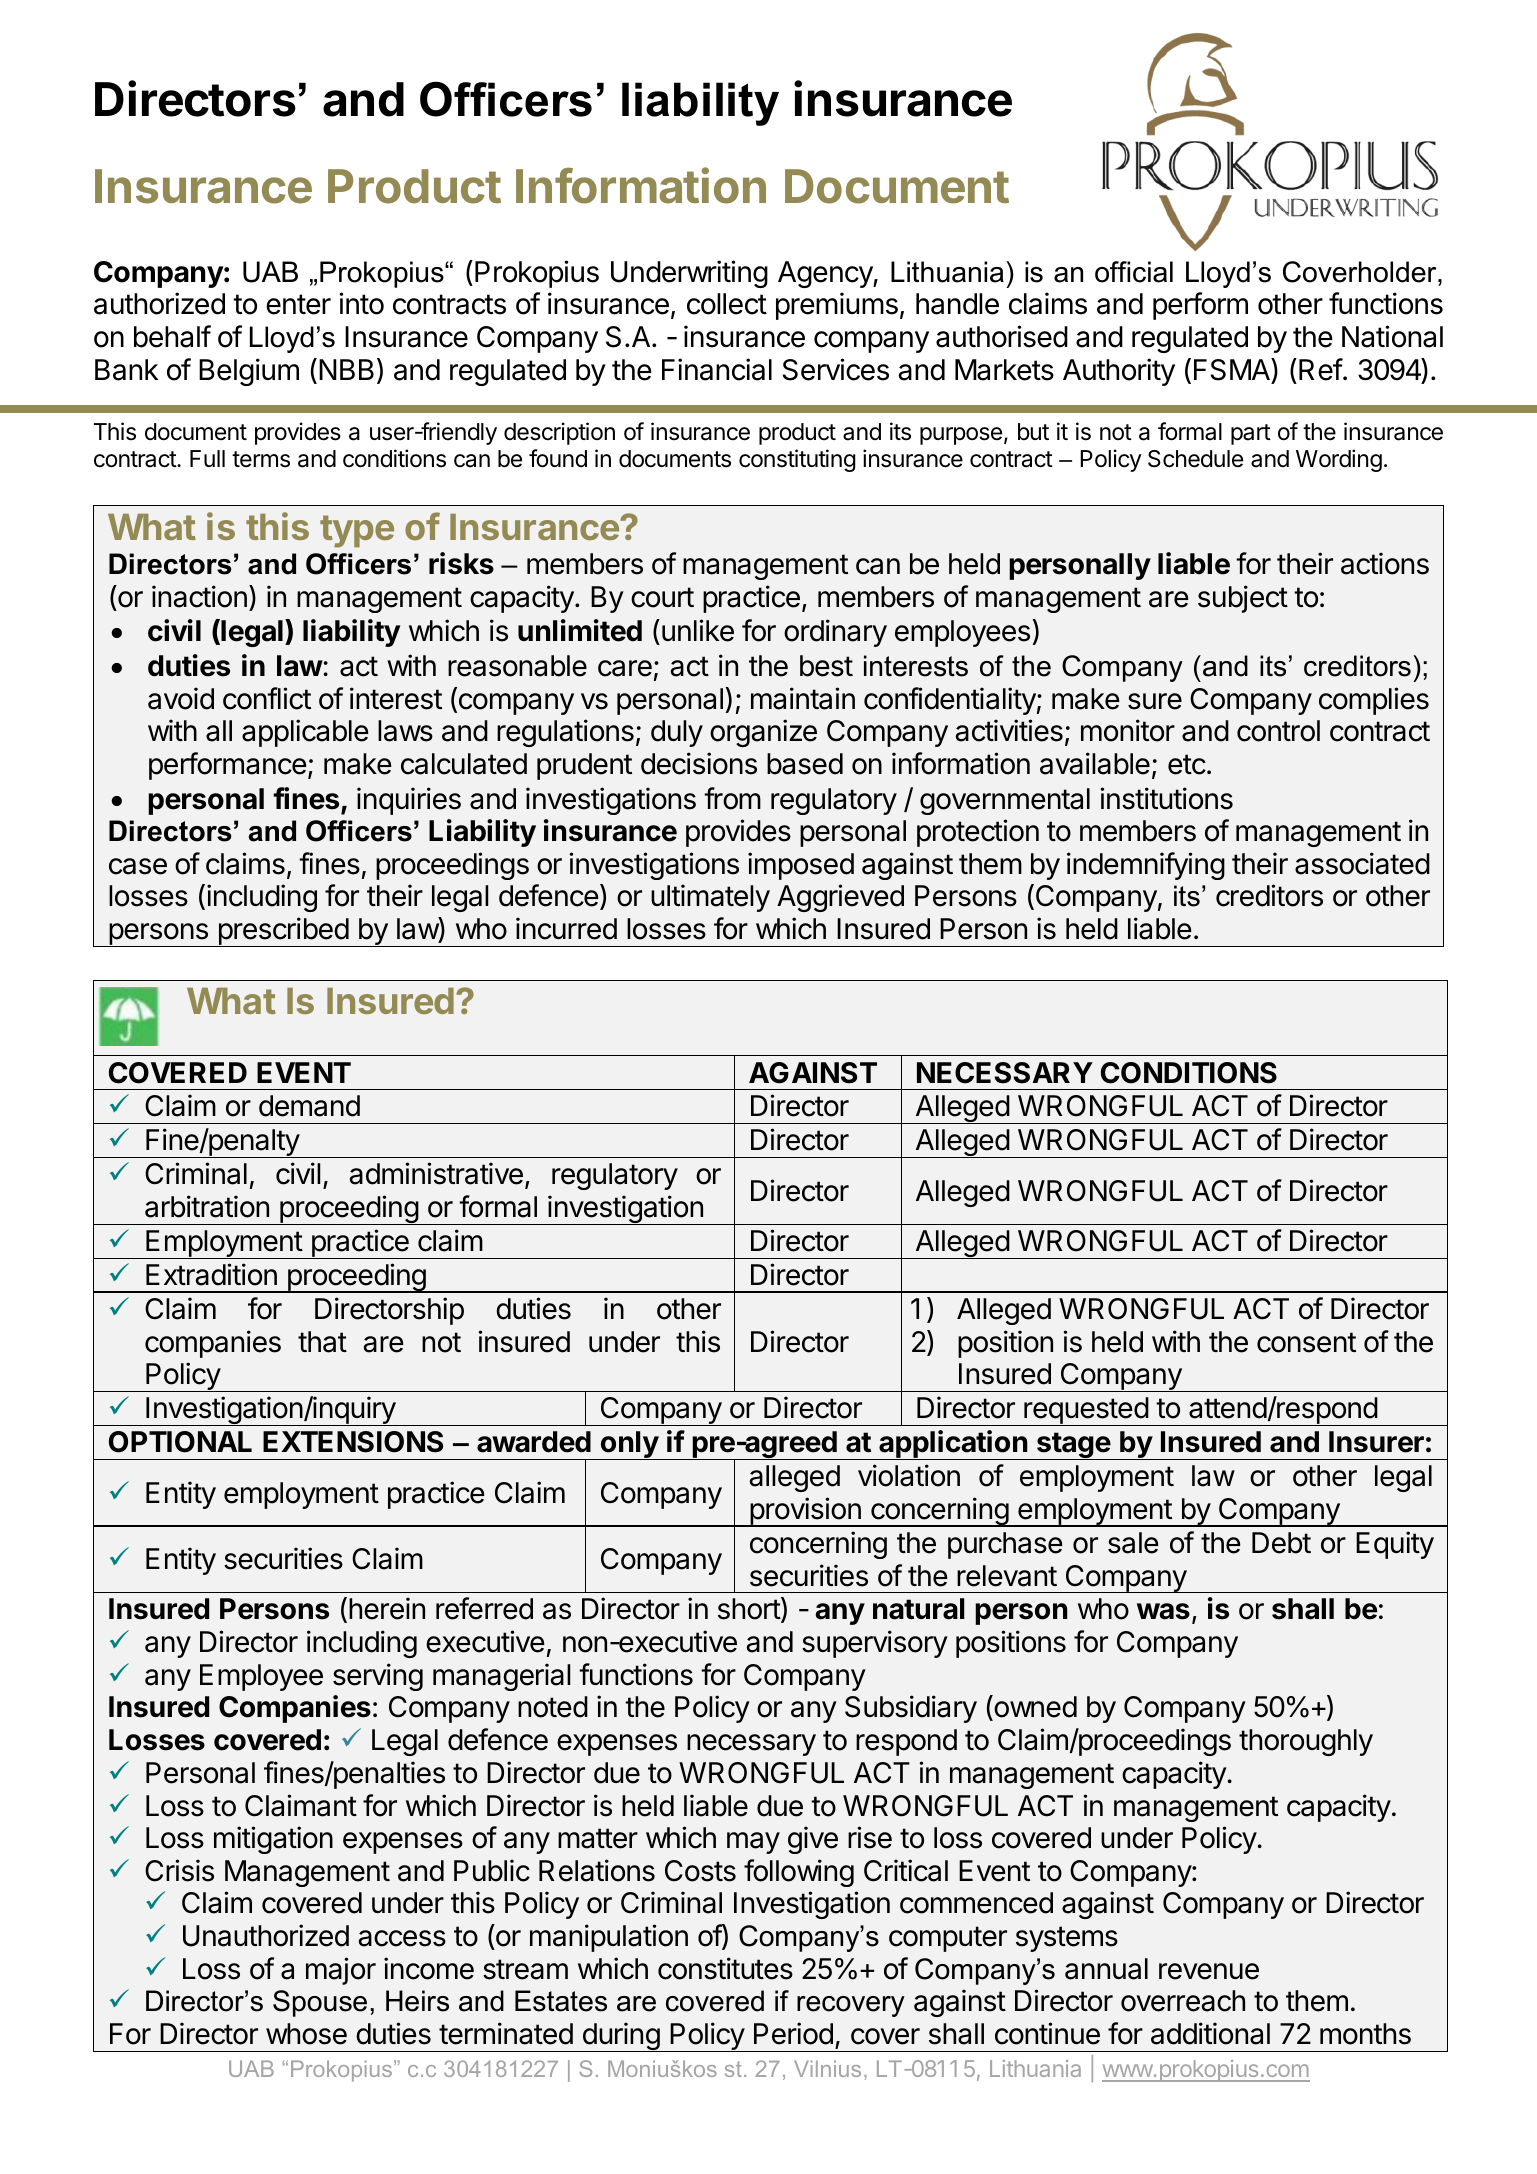  What do you see at coordinates (1134, 272) in the screenshot?
I see `official` at bounding box center [1134, 272].
